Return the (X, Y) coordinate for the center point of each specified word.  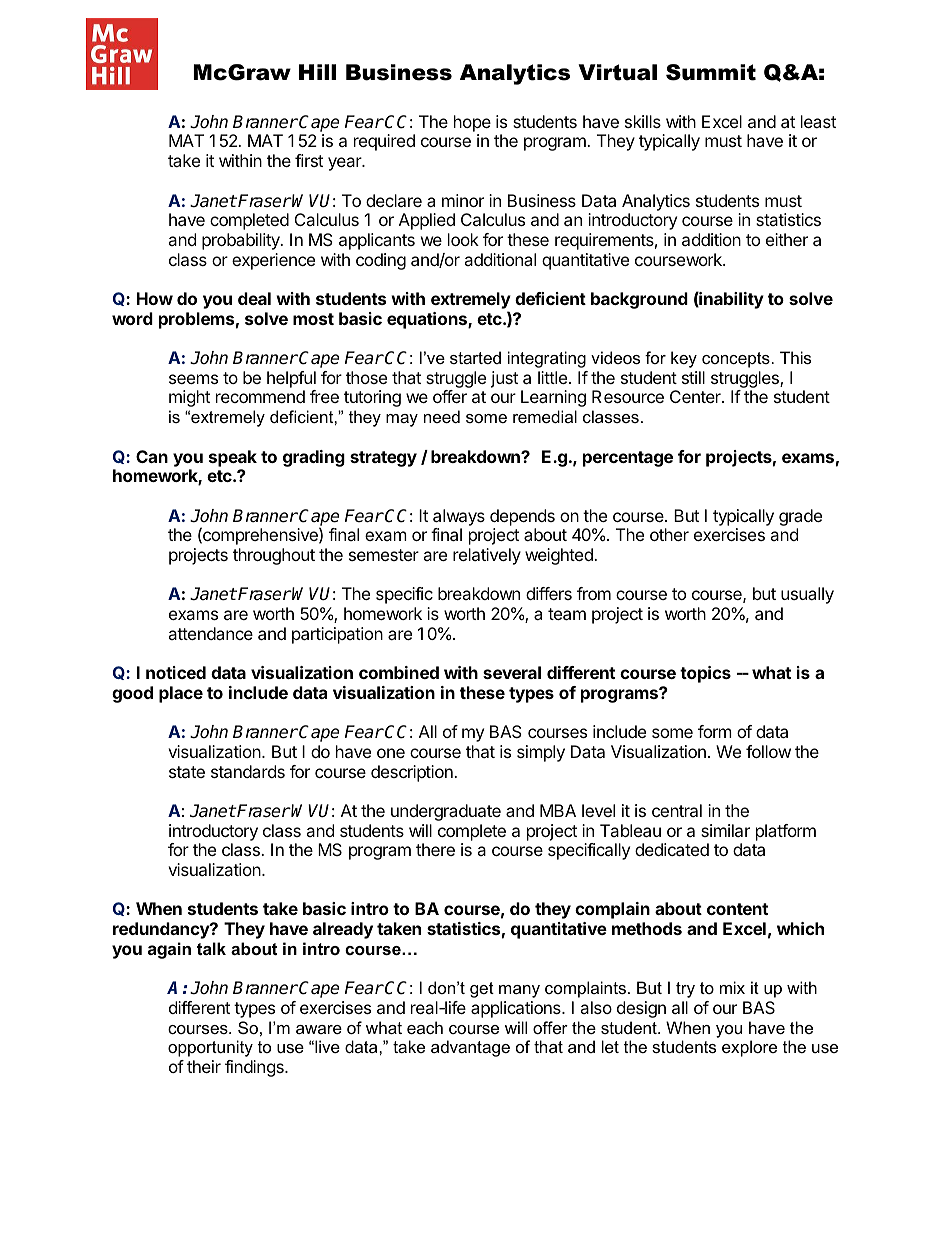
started (475, 357)
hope (472, 123)
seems (193, 379)
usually (807, 595)
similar (725, 830)
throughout (274, 556)
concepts (736, 360)
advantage (470, 1048)
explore (749, 1048)
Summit (711, 72)
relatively (487, 556)
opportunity (210, 1048)
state (187, 772)
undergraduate (446, 812)
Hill (317, 72)
